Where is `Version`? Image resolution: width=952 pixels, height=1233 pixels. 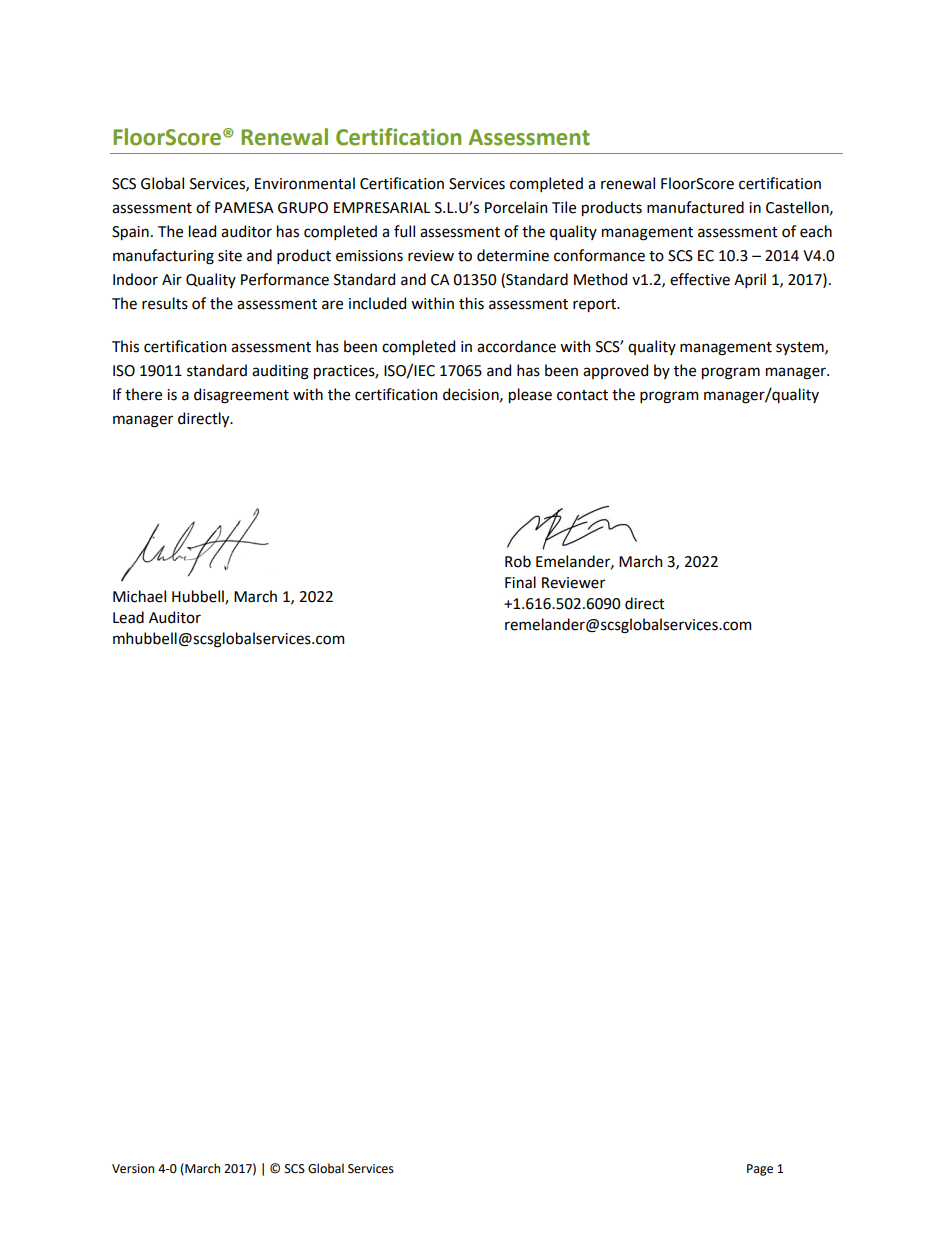
Version is located at coordinates (133, 1169).
